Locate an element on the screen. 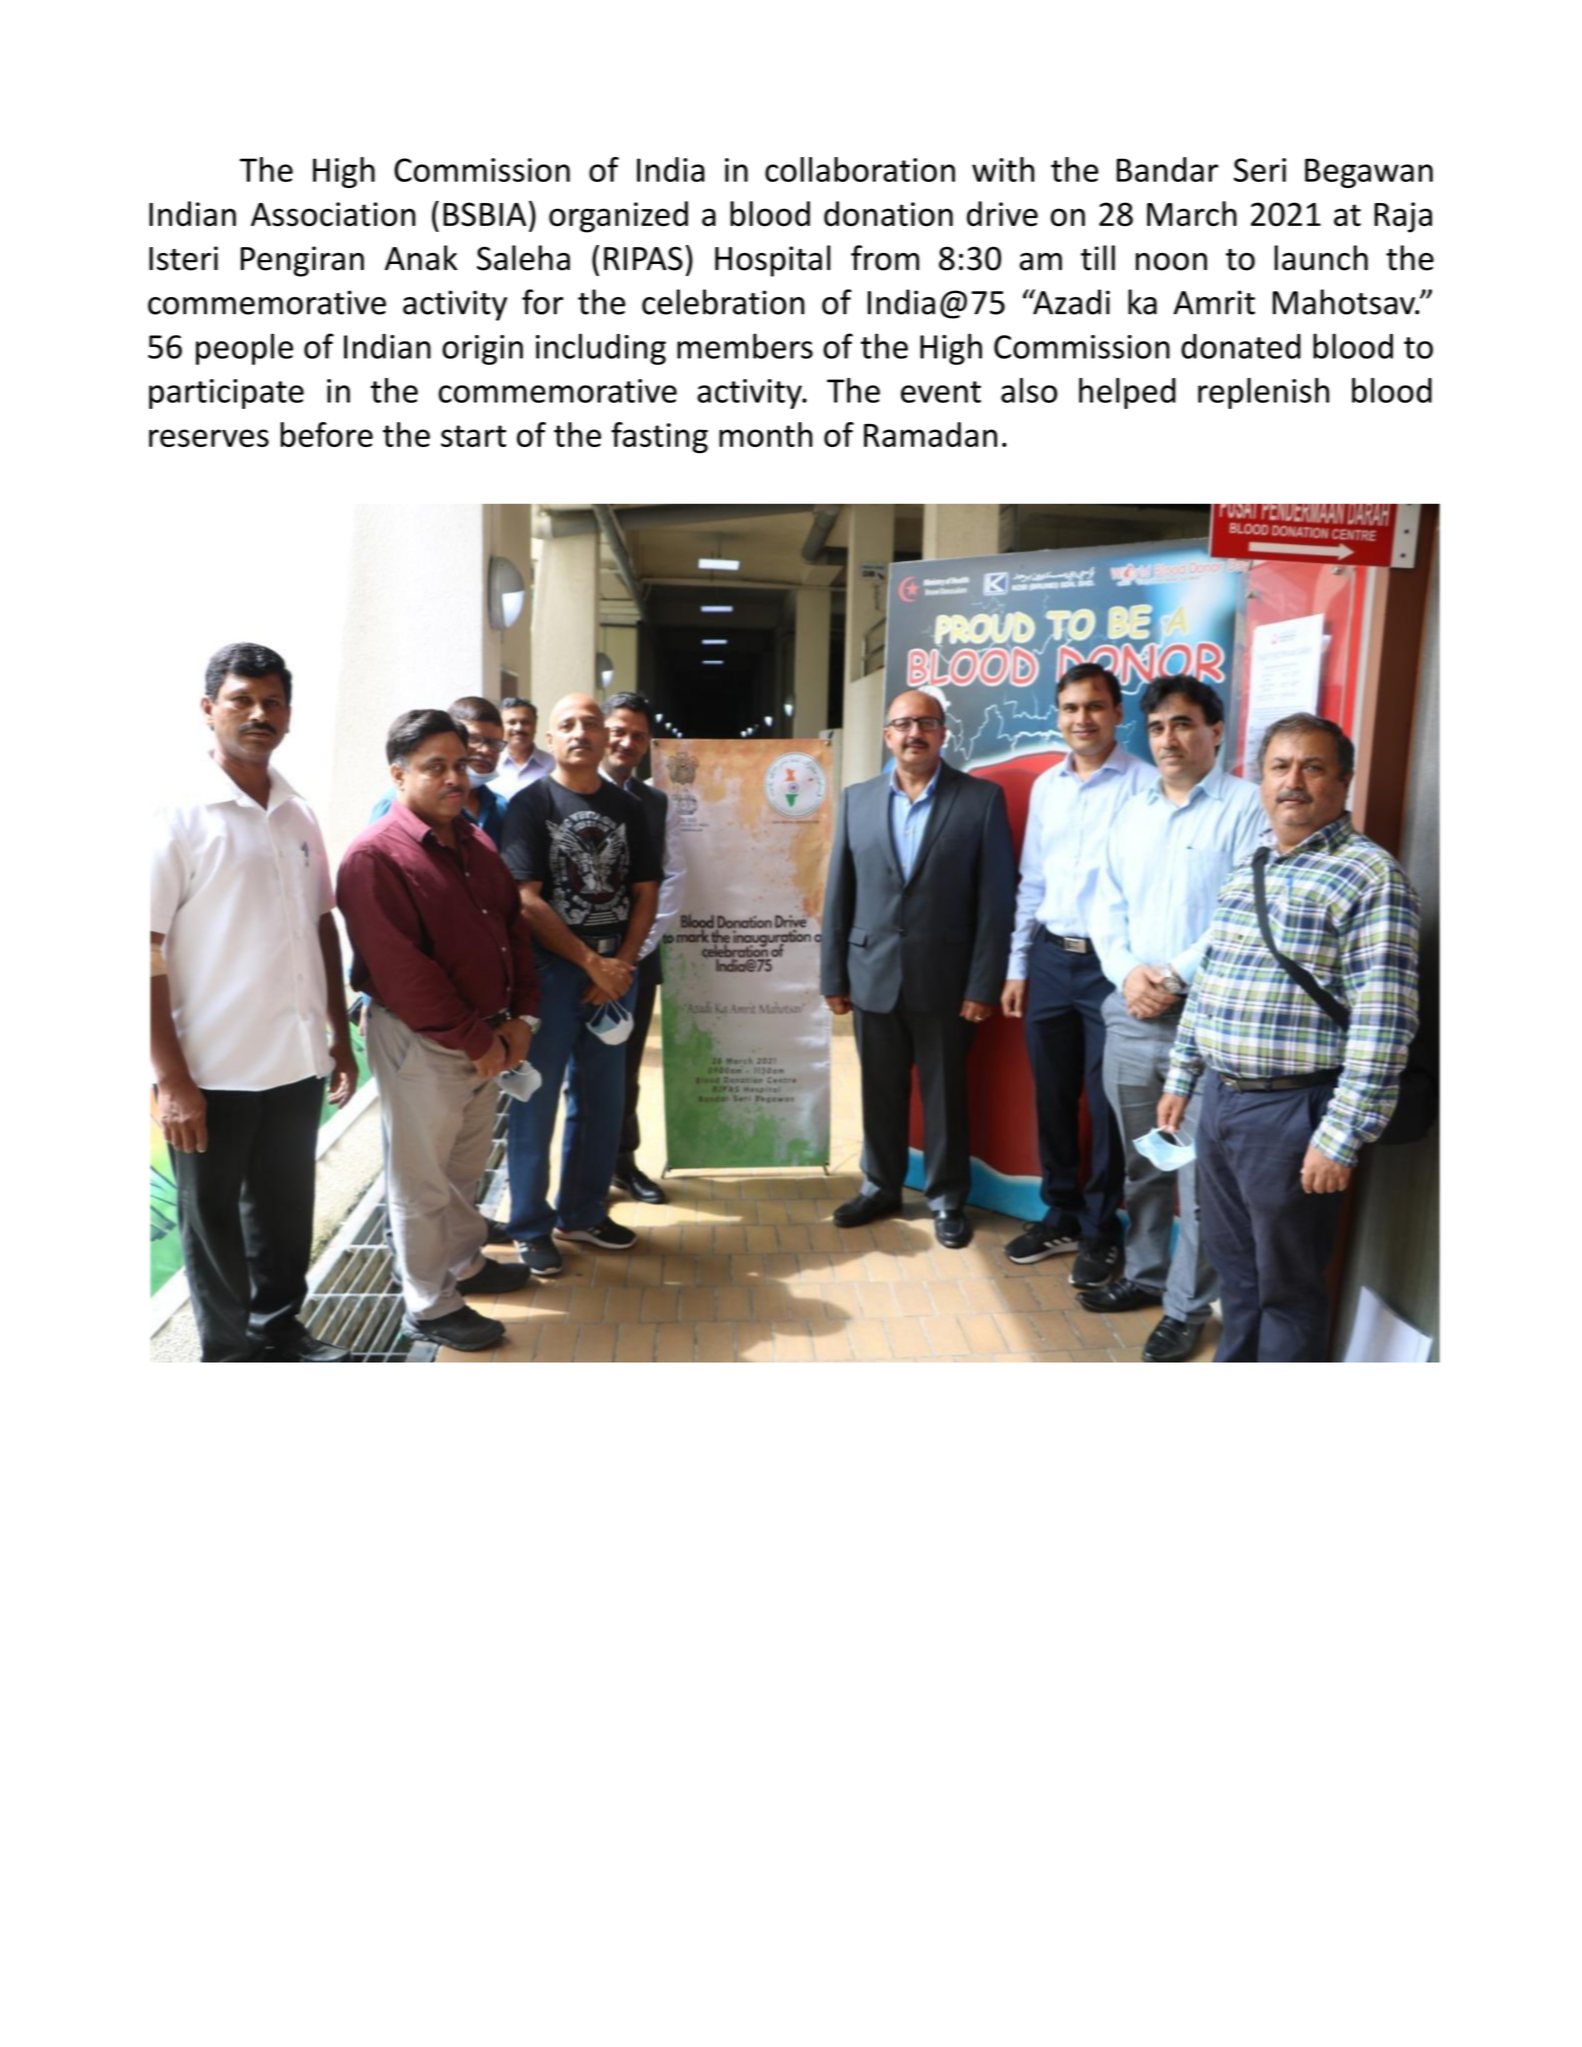 The width and height of the screenshot is (1582, 2047). members is located at coordinates (745, 346).
